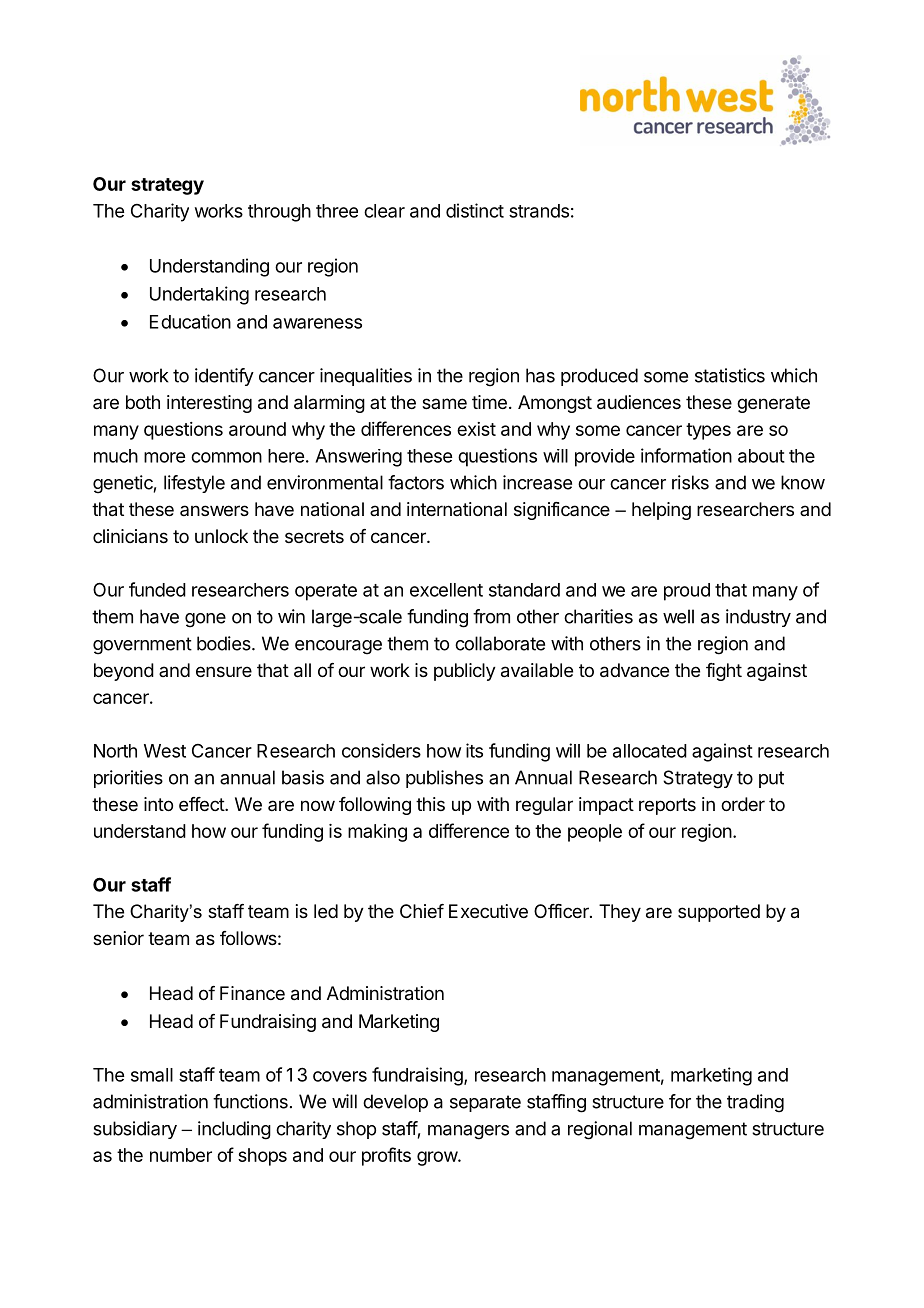 The height and width of the document is (1308, 924). I want to click on publicly, so click(465, 672).
